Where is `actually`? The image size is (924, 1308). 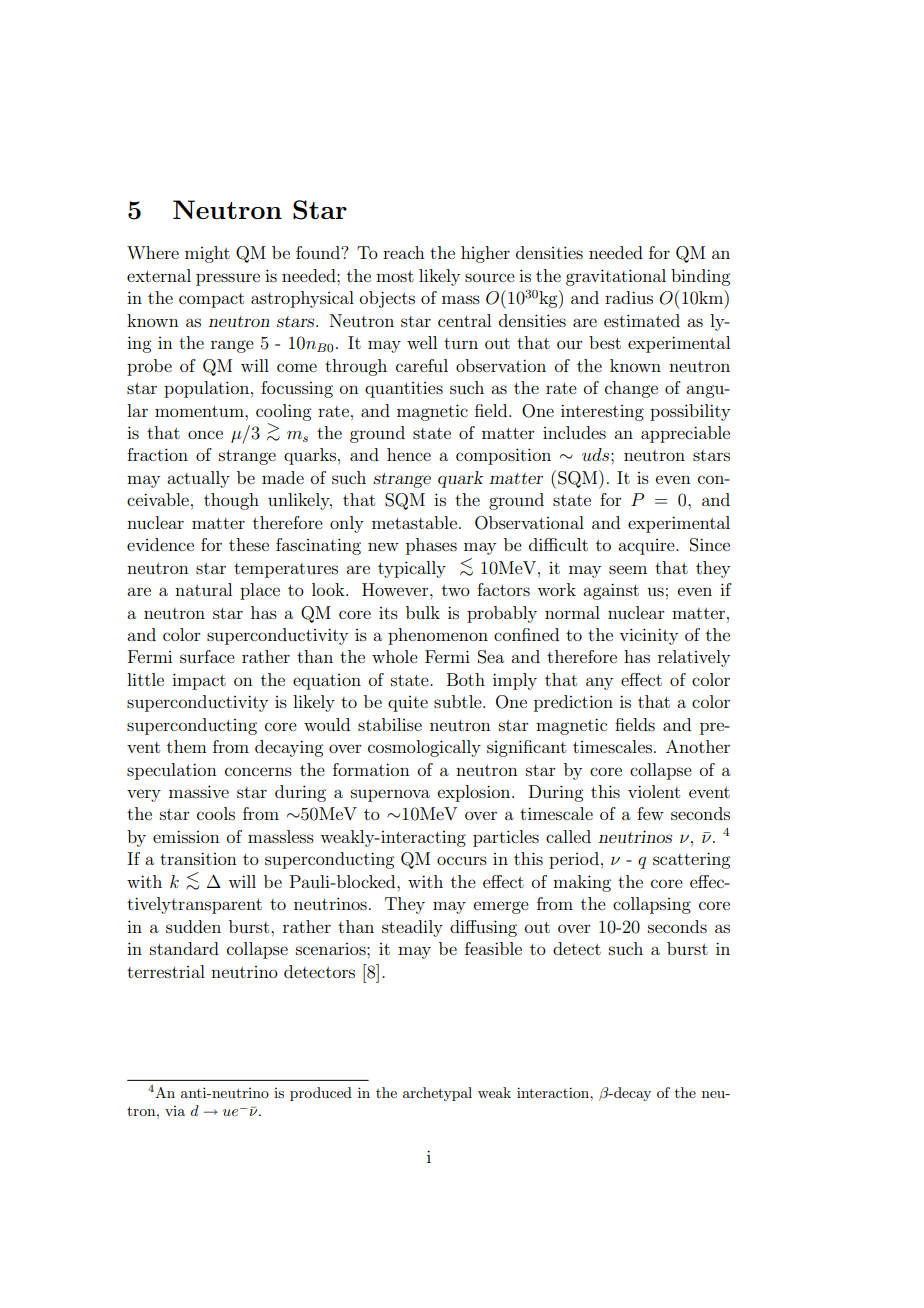 actually is located at coordinates (198, 479).
